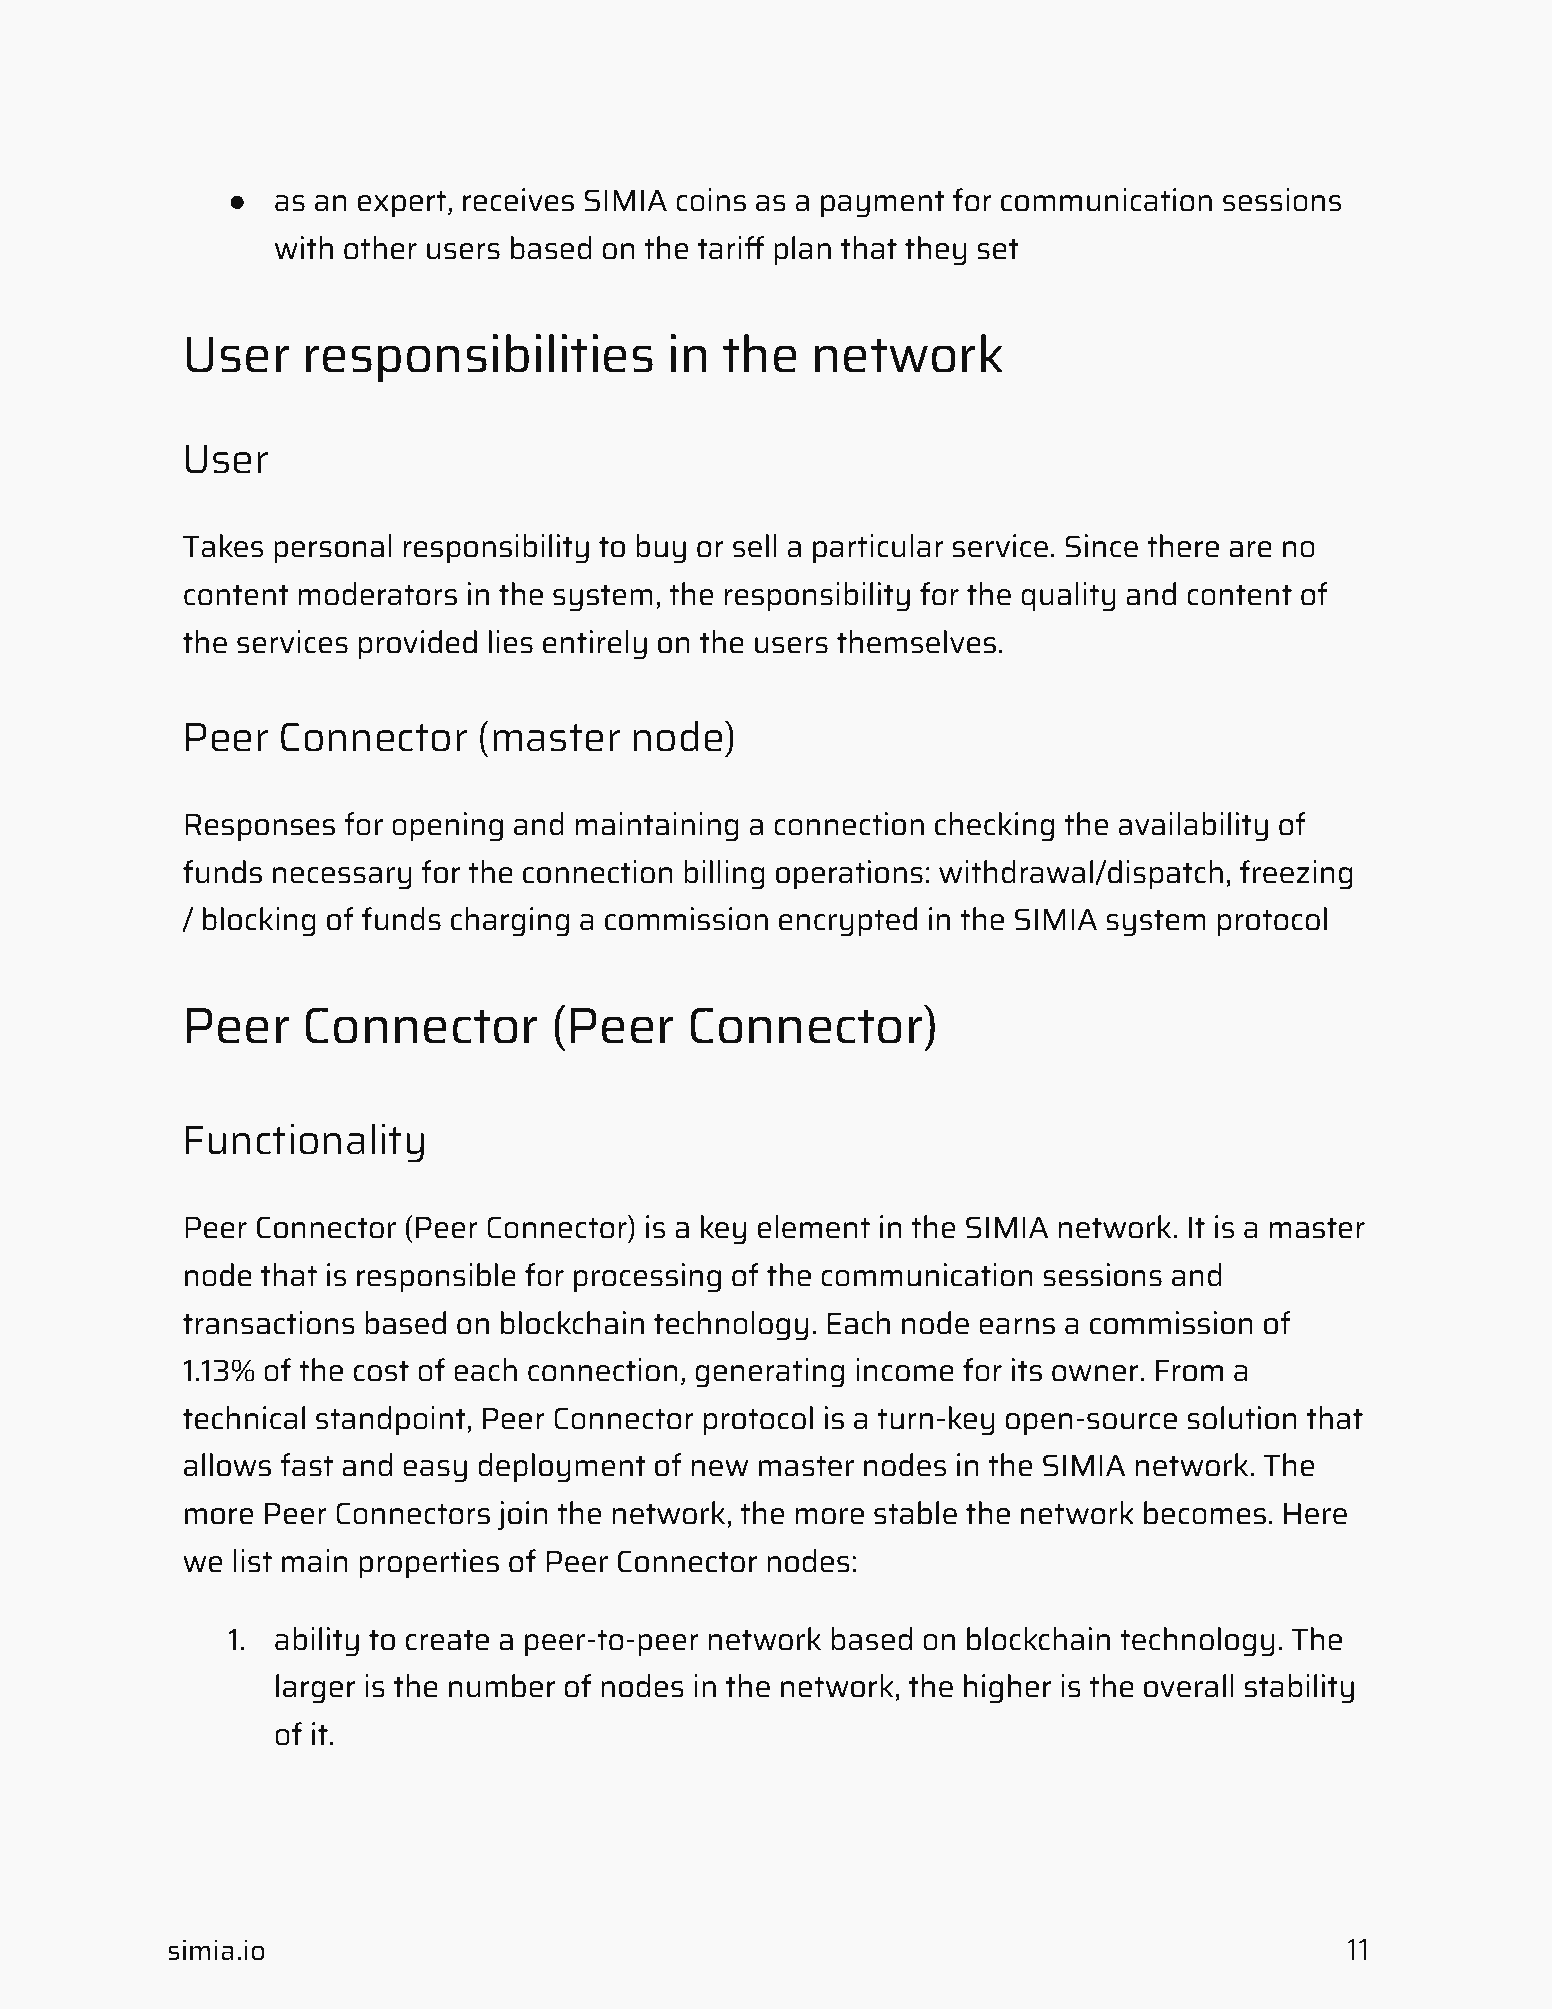 The image size is (1552, 2009). Describe the element at coordinates (315, 1689) in the image. I see `larger` at that location.
